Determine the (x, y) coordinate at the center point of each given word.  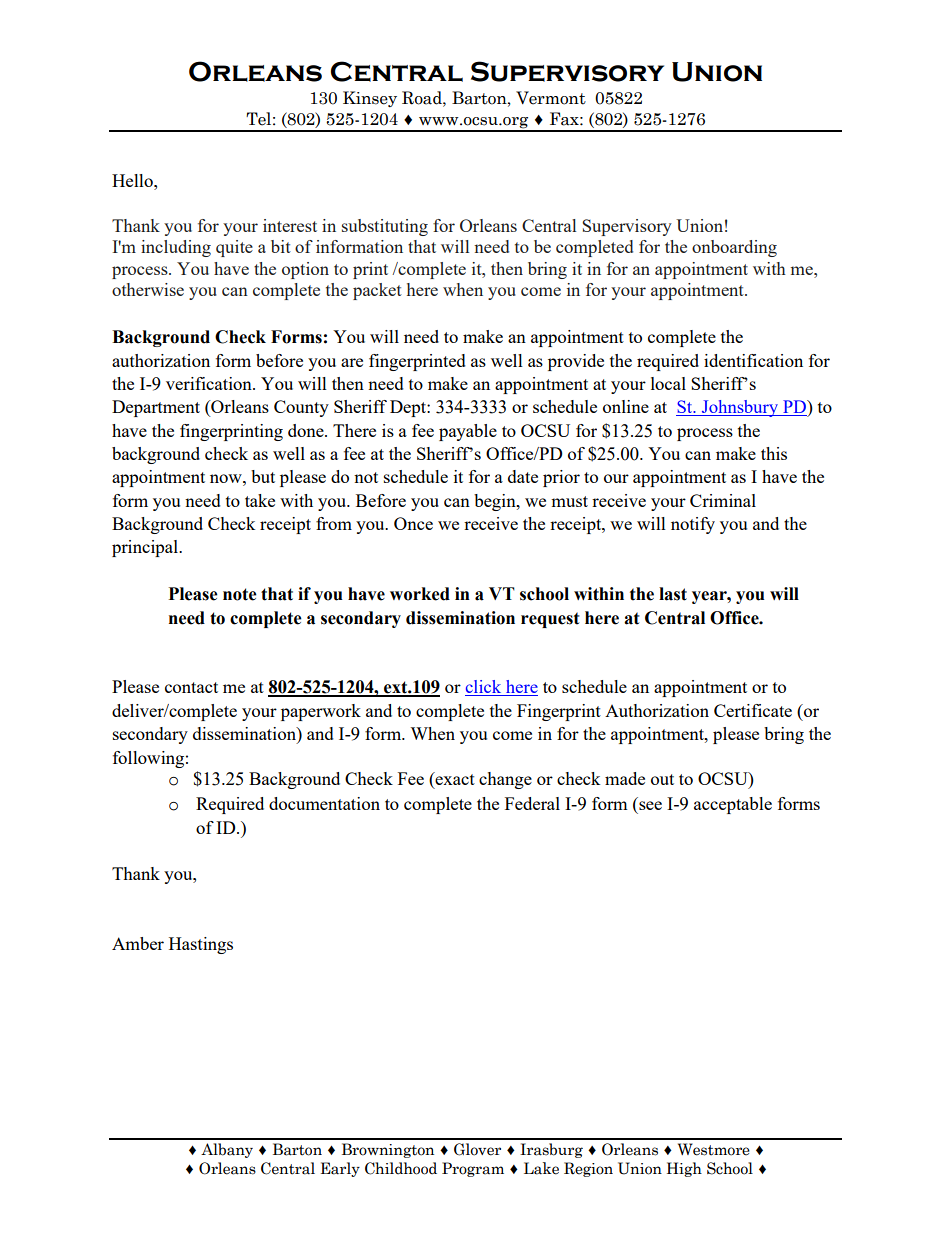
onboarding (734, 248)
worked (420, 594)
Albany (227, 1150)
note (240, 594)
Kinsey (370, 99)
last (673, 594)
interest (290, 225)
